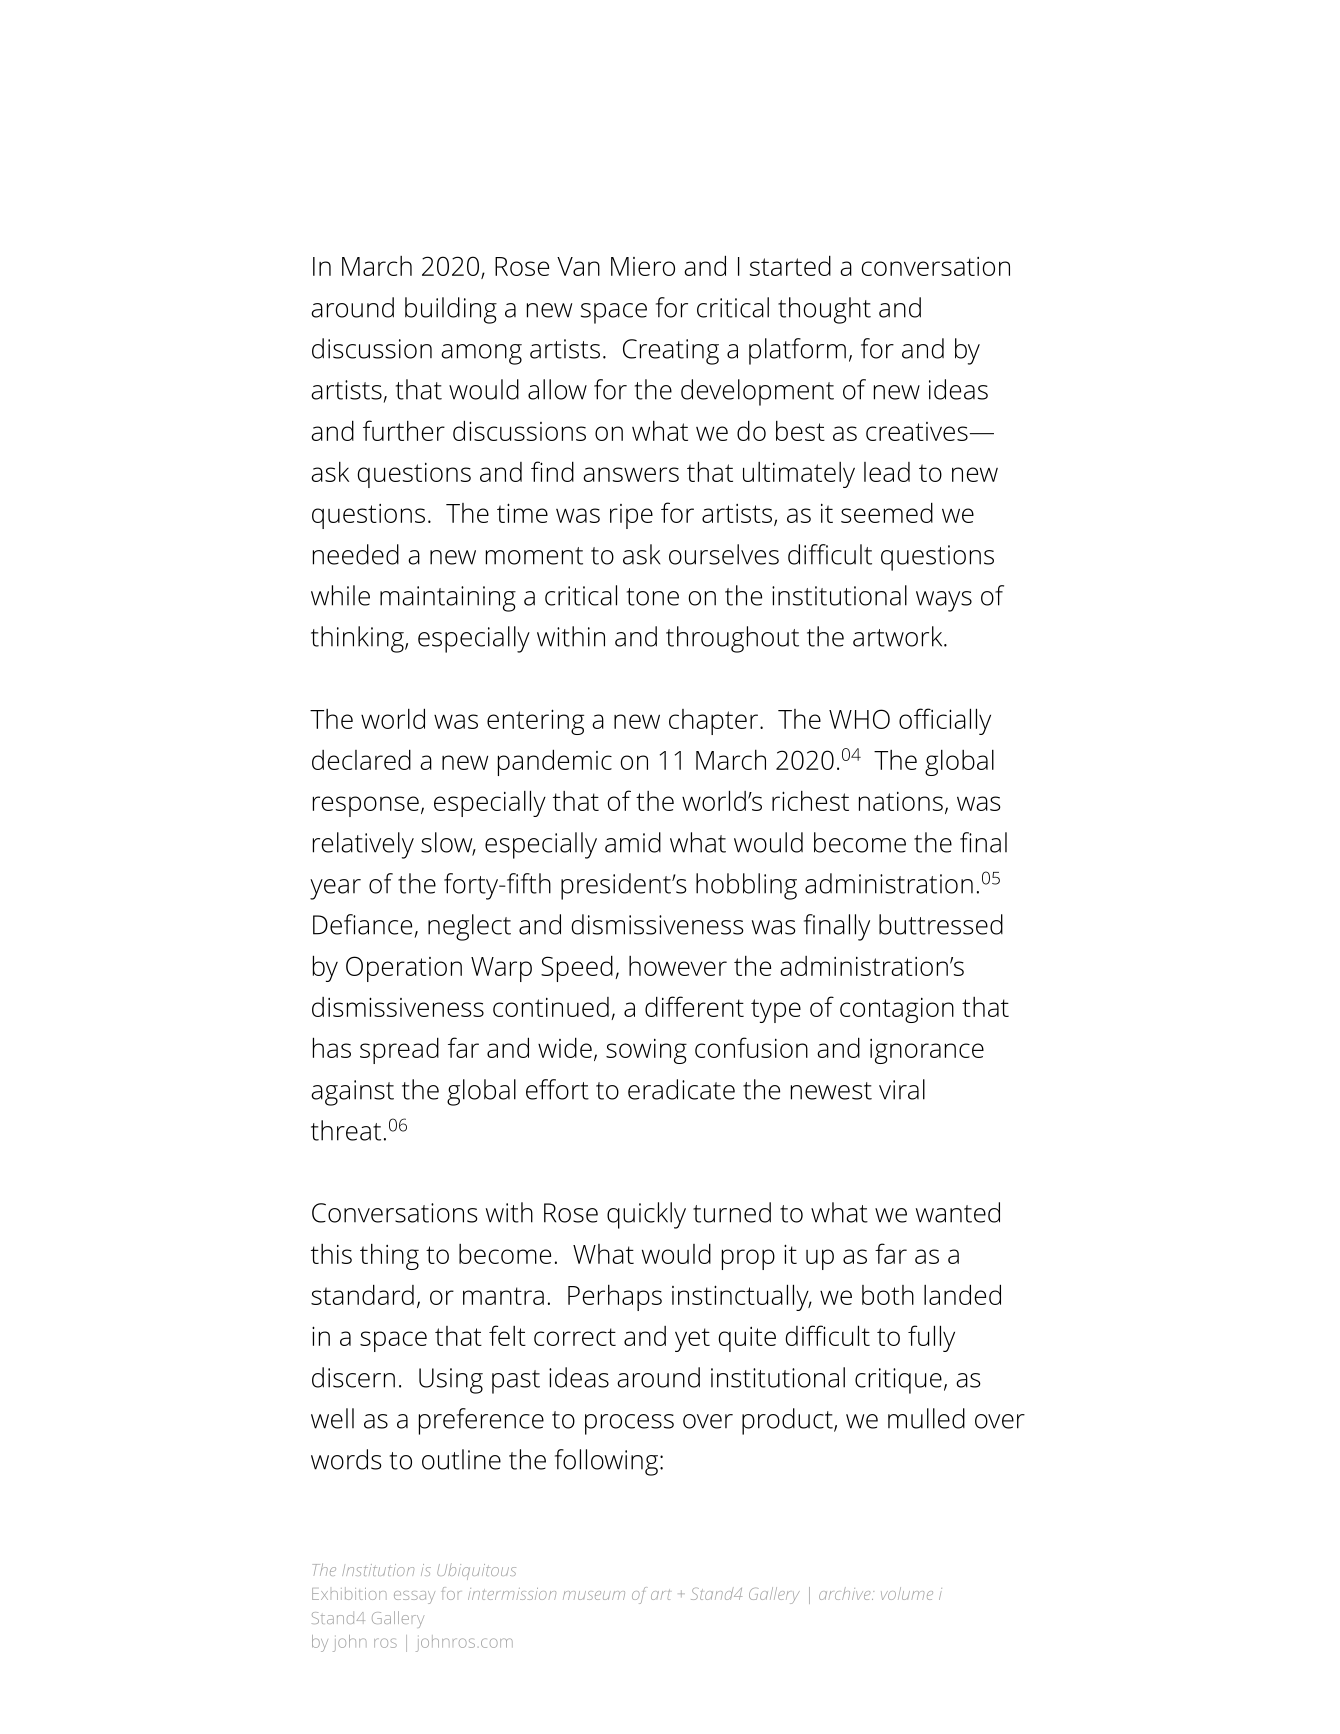 This screenshot has height=1734, width=1340. What do you see at coordinates (451, 310) in the screenshot?
I see `building` at bounding box center [451, 310].
